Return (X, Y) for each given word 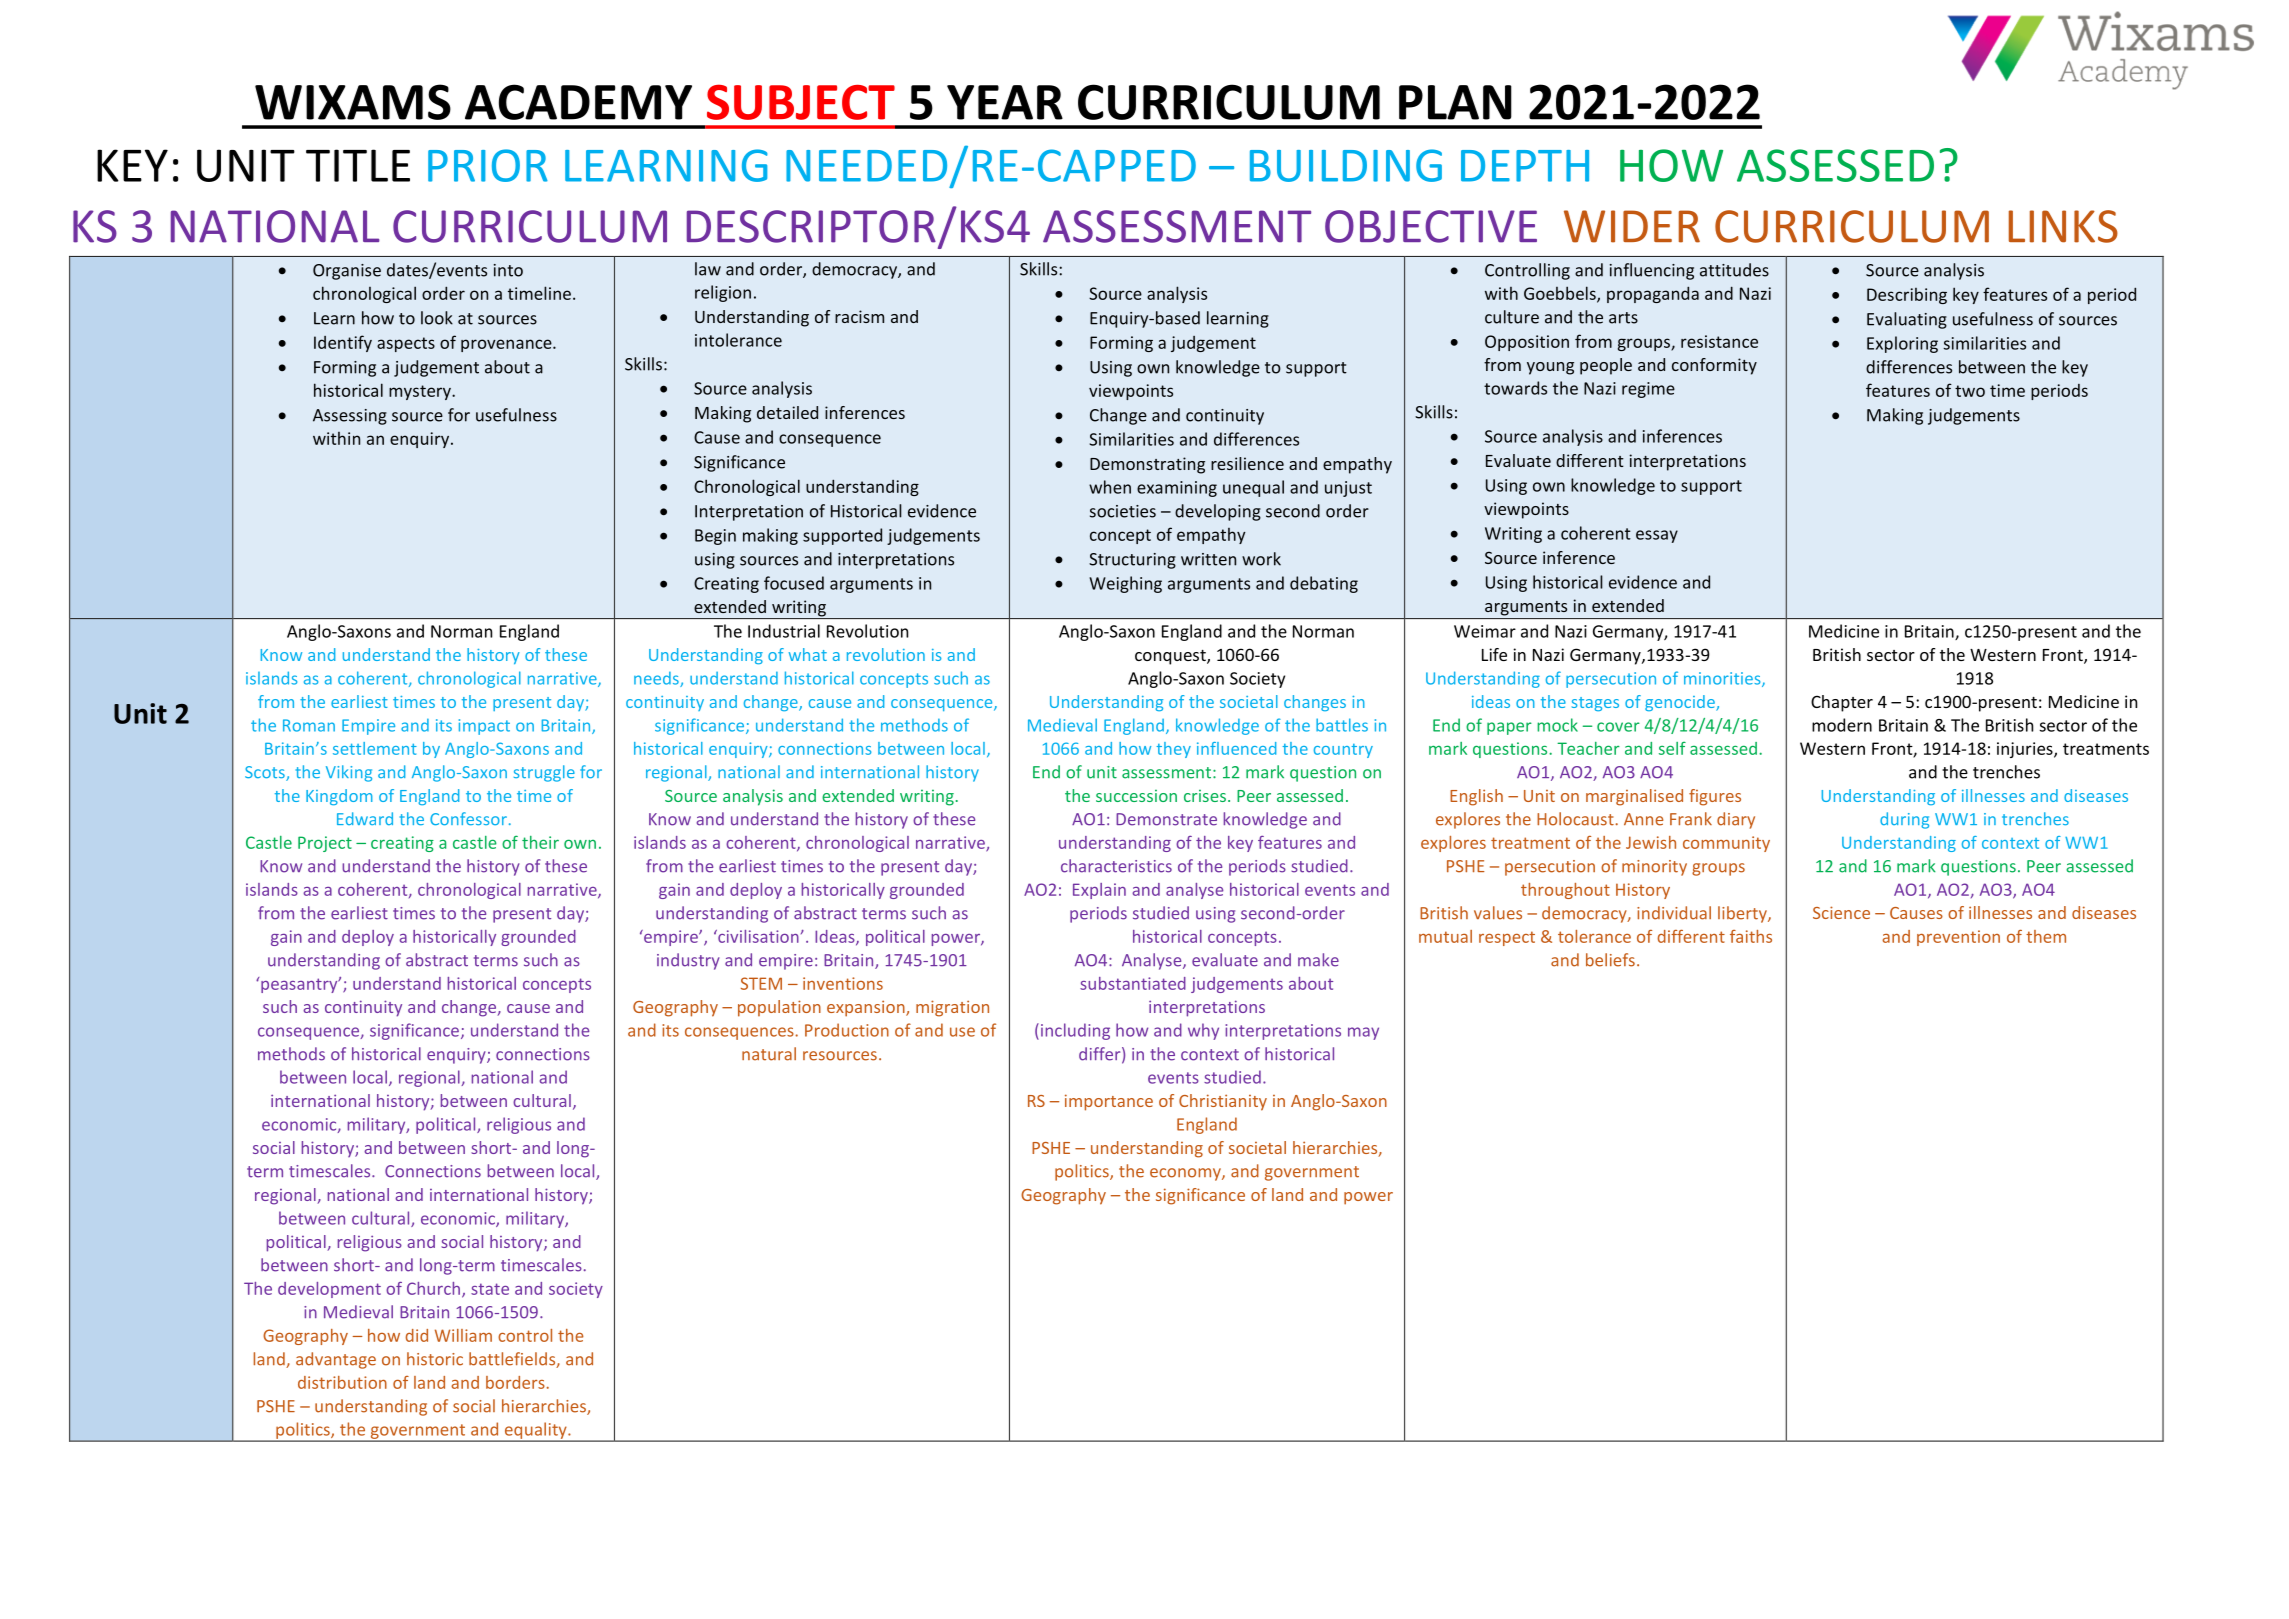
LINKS (2063, 226)
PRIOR (488, 165)
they (1174, 750)
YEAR (1005, 102)
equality (536, 1431)
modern (1842, 725)
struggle (544, 773)
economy (1186, 1174)
